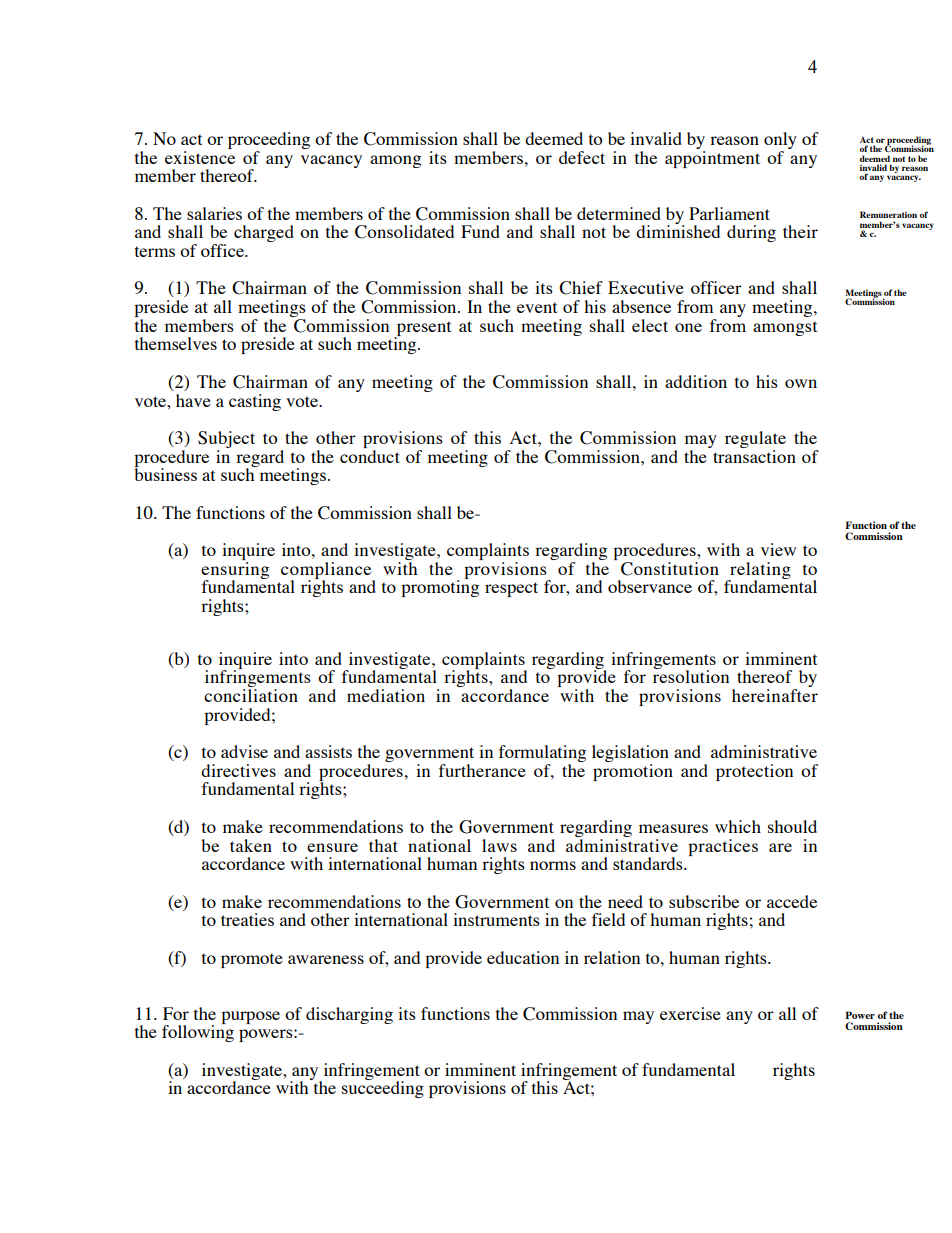 Image resolution: width=952 pixels, height=1233 pixels. What do you see at coordinates (200, 156) in the screenshot?
I see `existence` at bounding box center [200, 156].
